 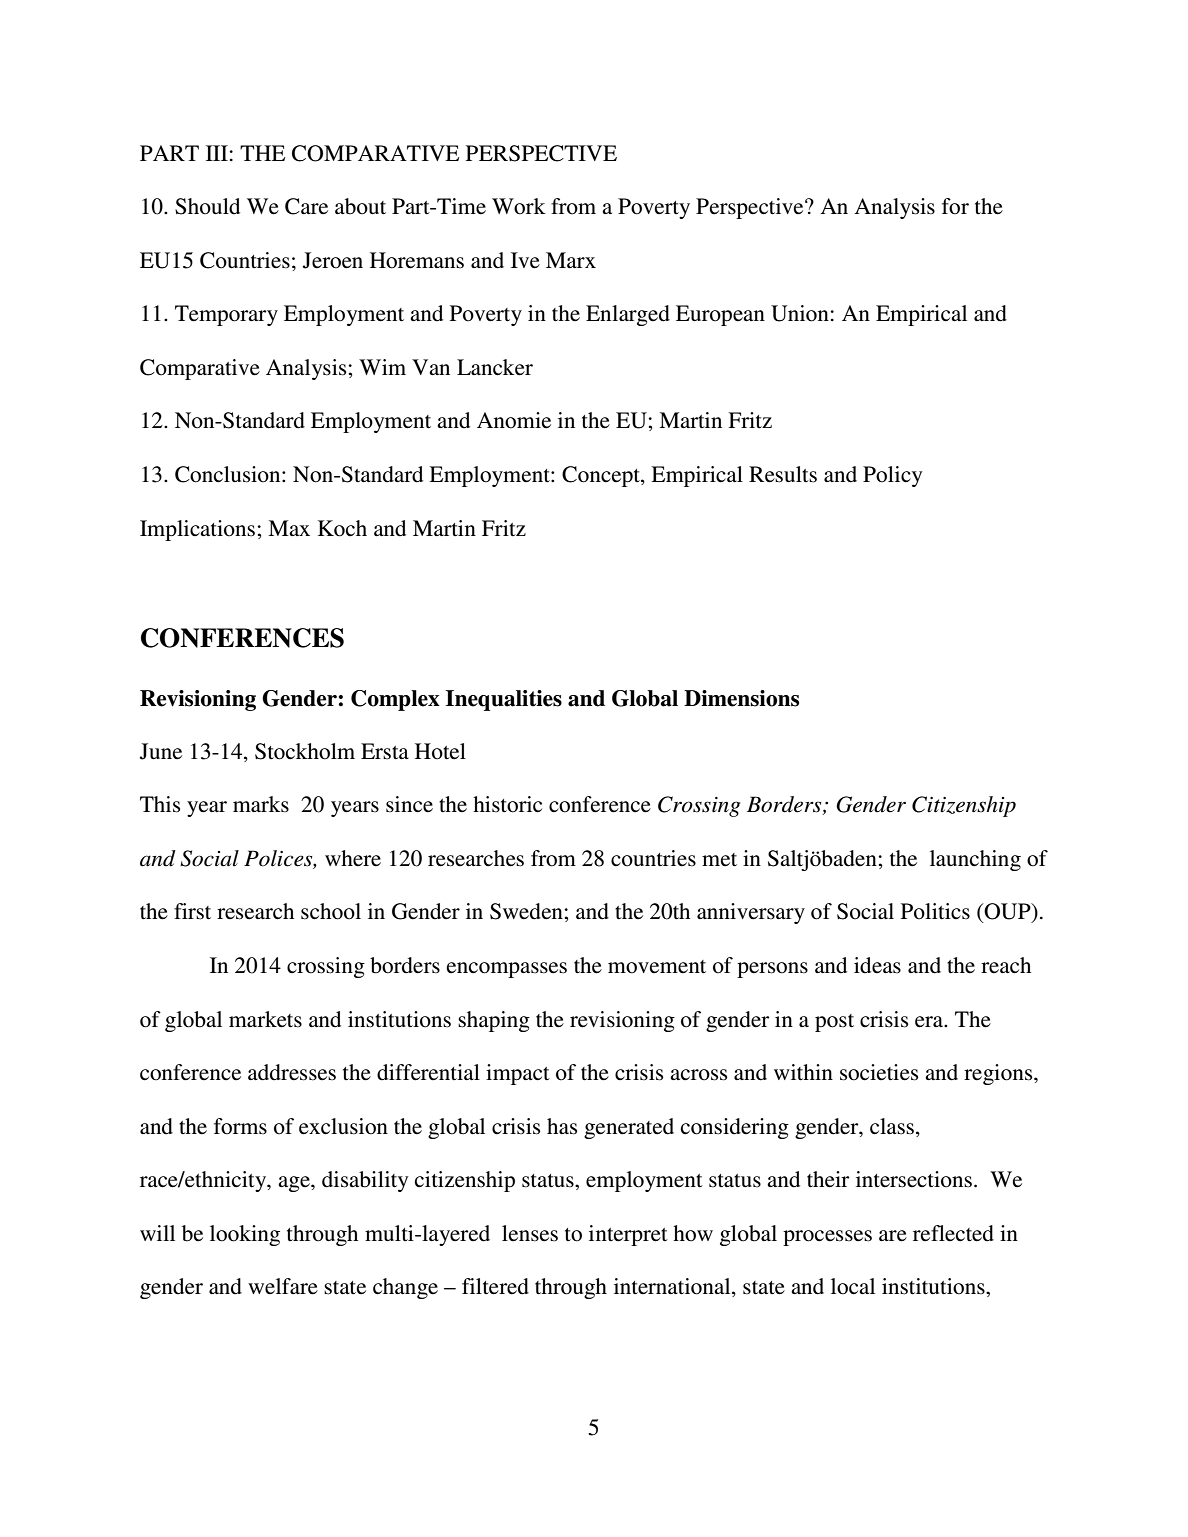 I want to click on reflected, so click(x=953, y=1233).
